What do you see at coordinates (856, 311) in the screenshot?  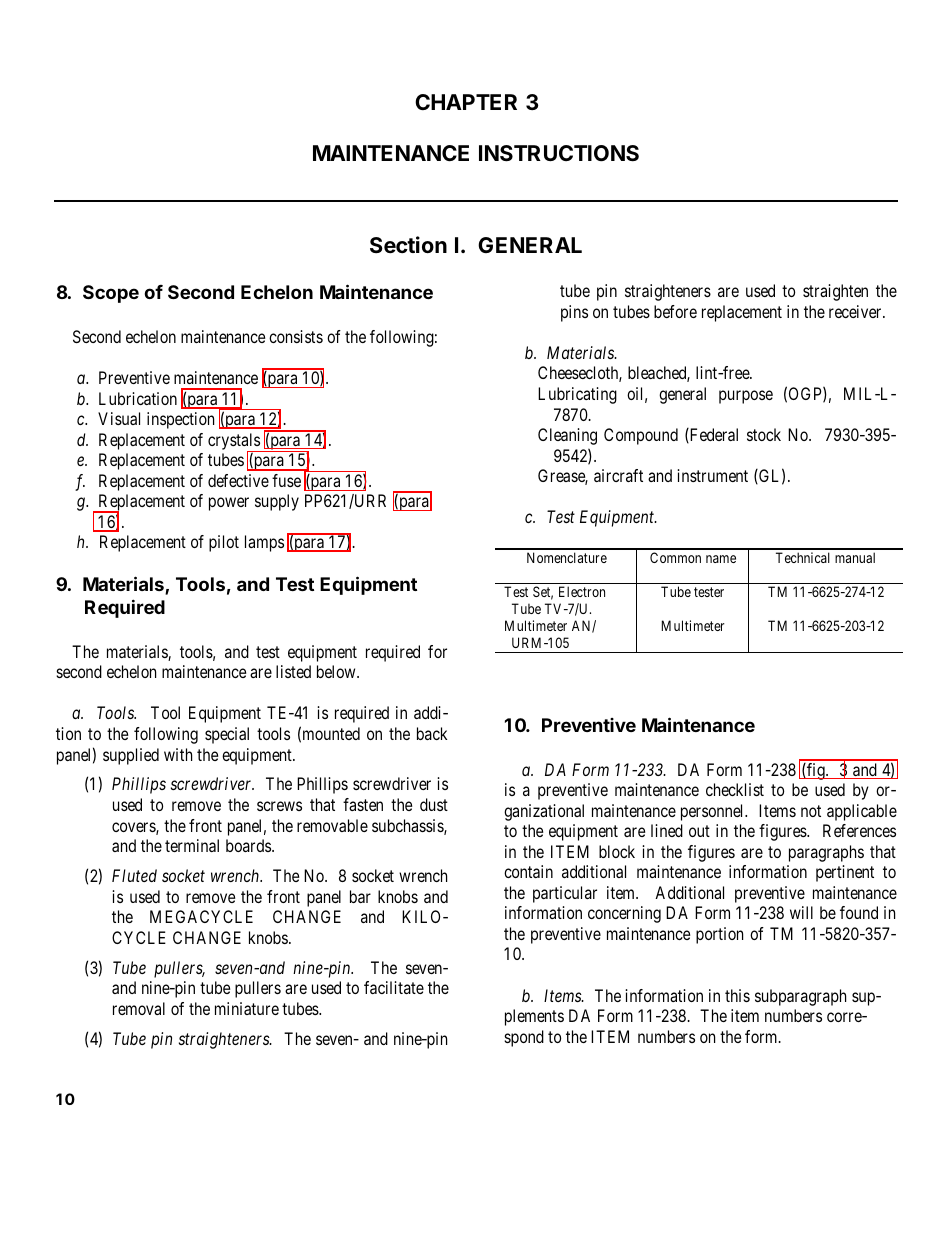 I see `receiver` at bounding box center [856, 311].
